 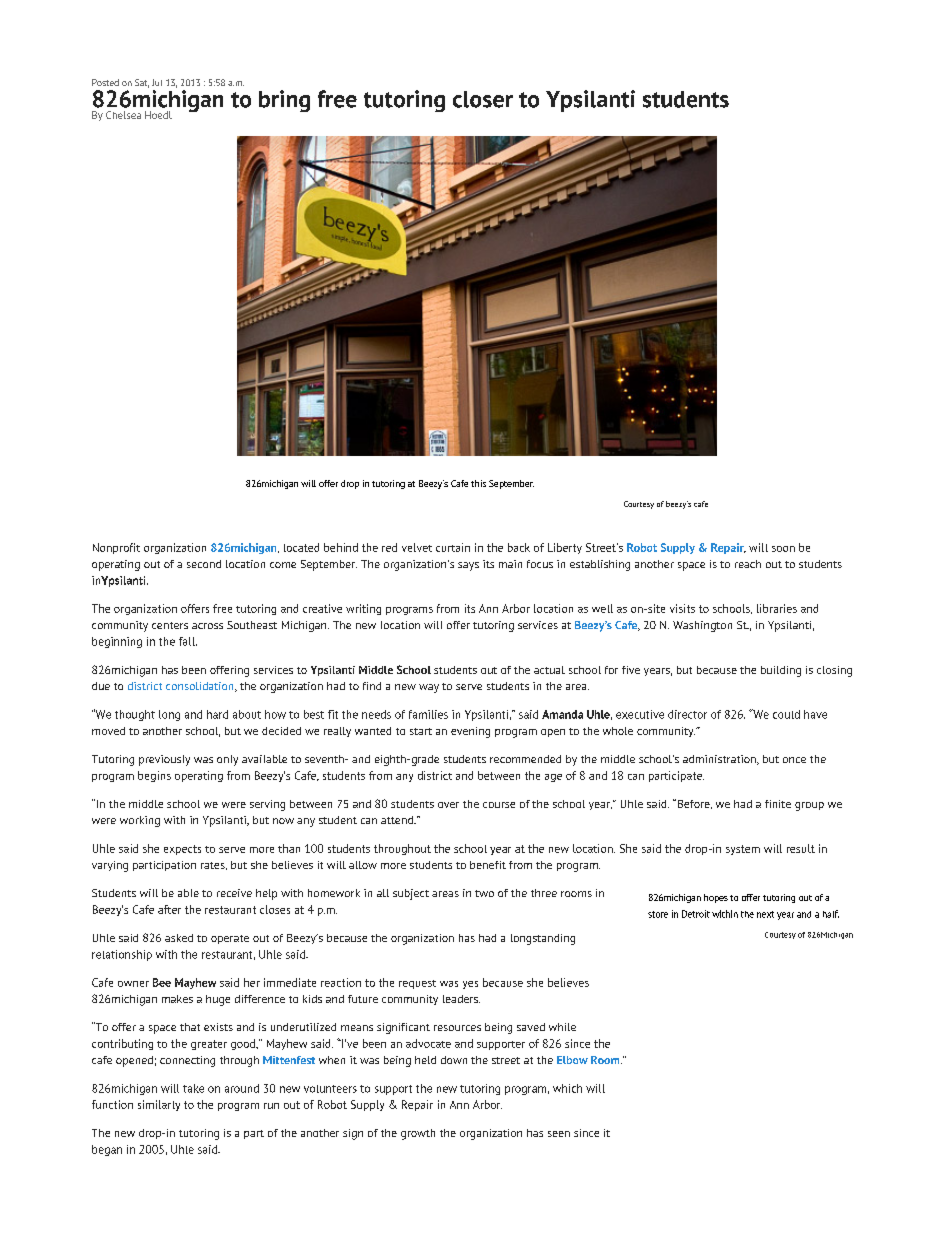 I want to click on begins, so click(x=154, y=776).
